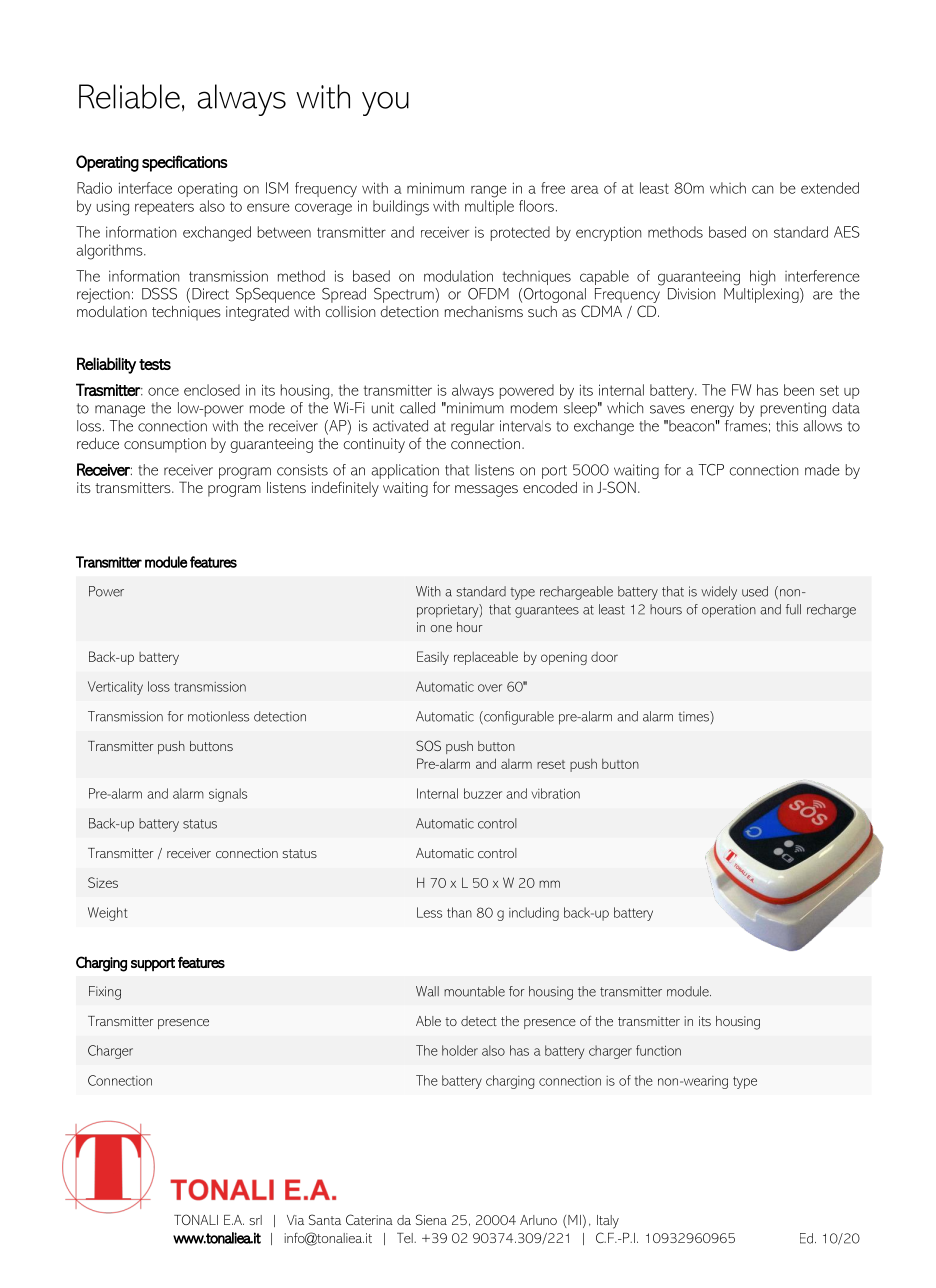 The image size is (936, 1288). I want to click on Fixing, so click(105, 993).
